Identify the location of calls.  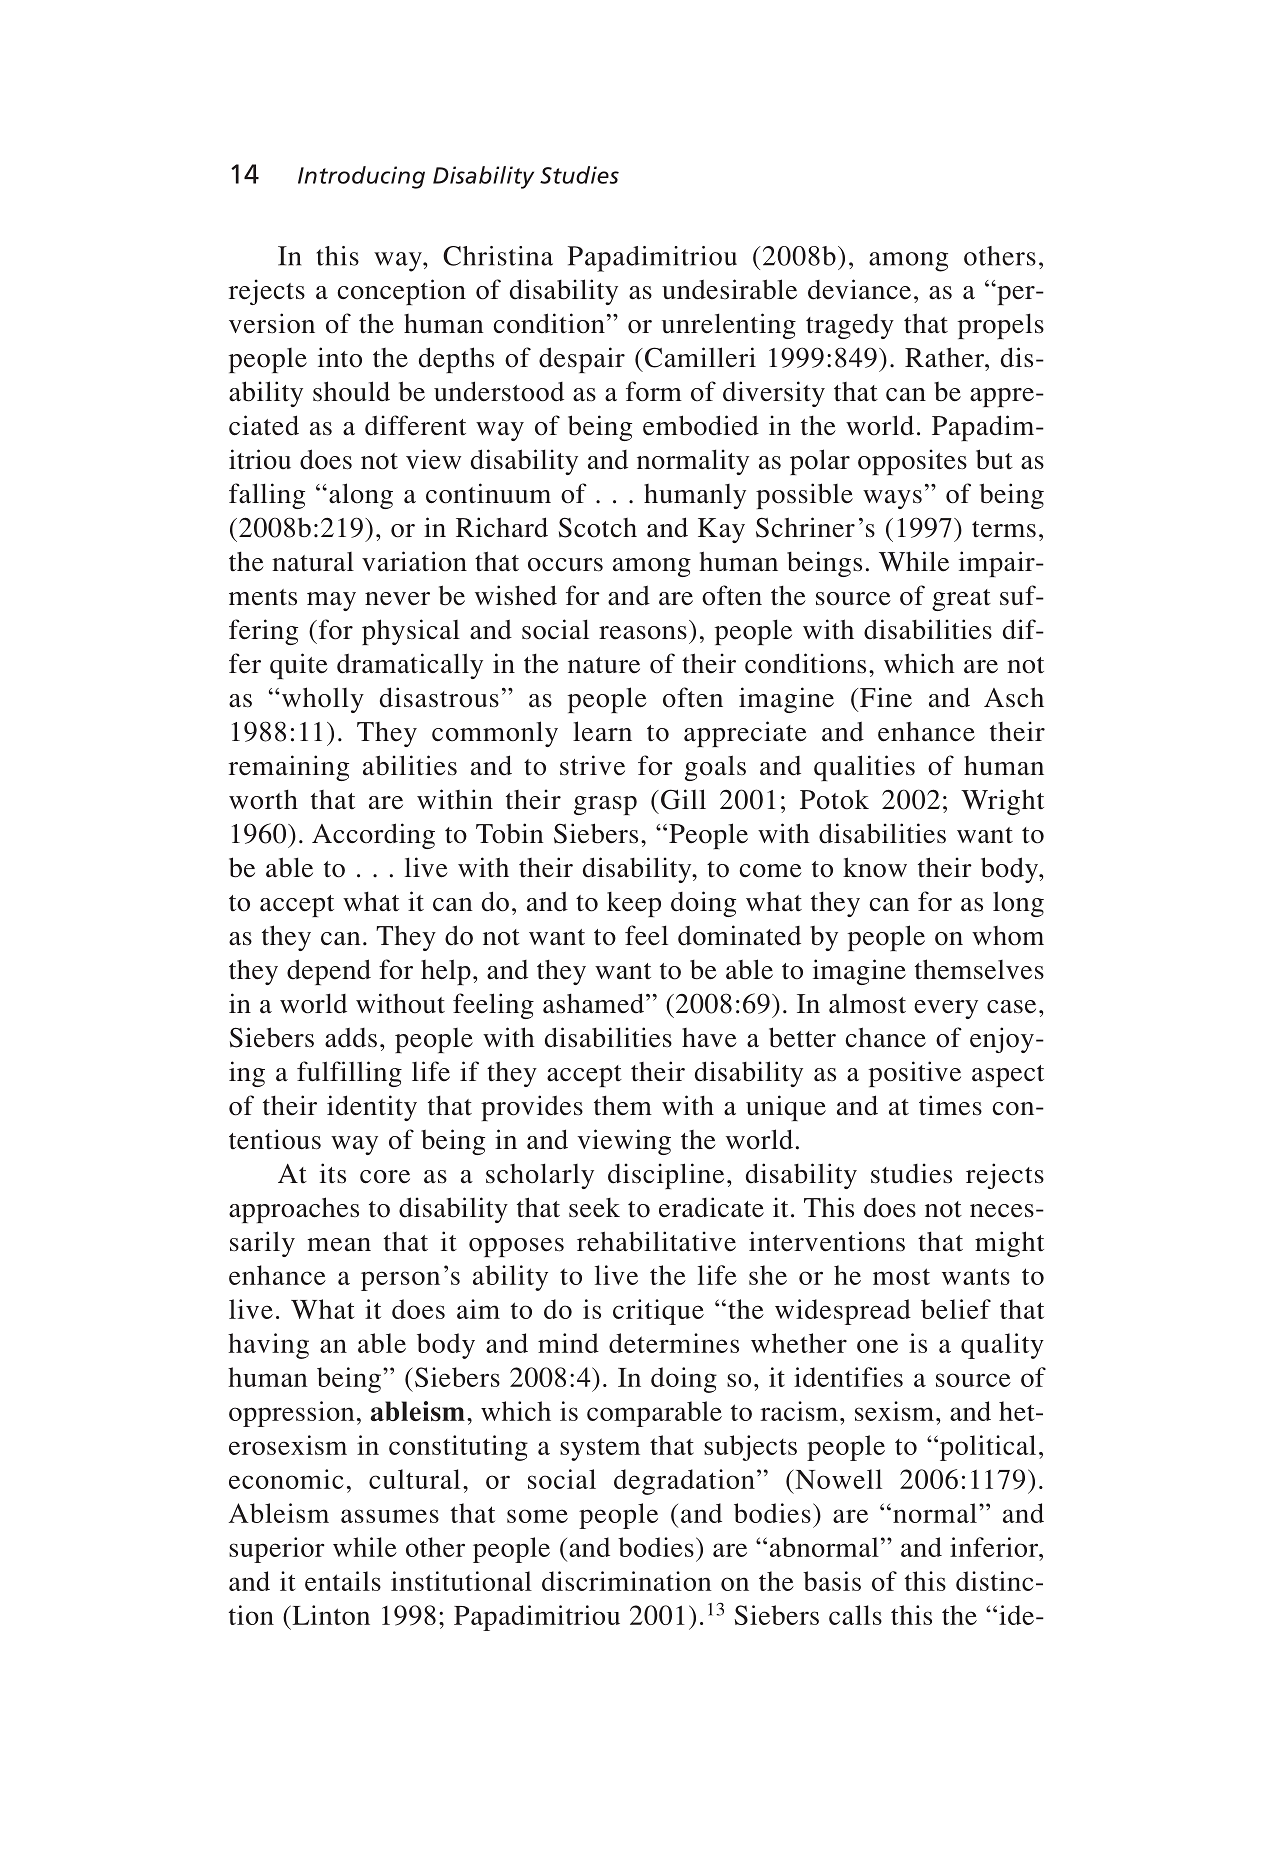
(855, 1615).
